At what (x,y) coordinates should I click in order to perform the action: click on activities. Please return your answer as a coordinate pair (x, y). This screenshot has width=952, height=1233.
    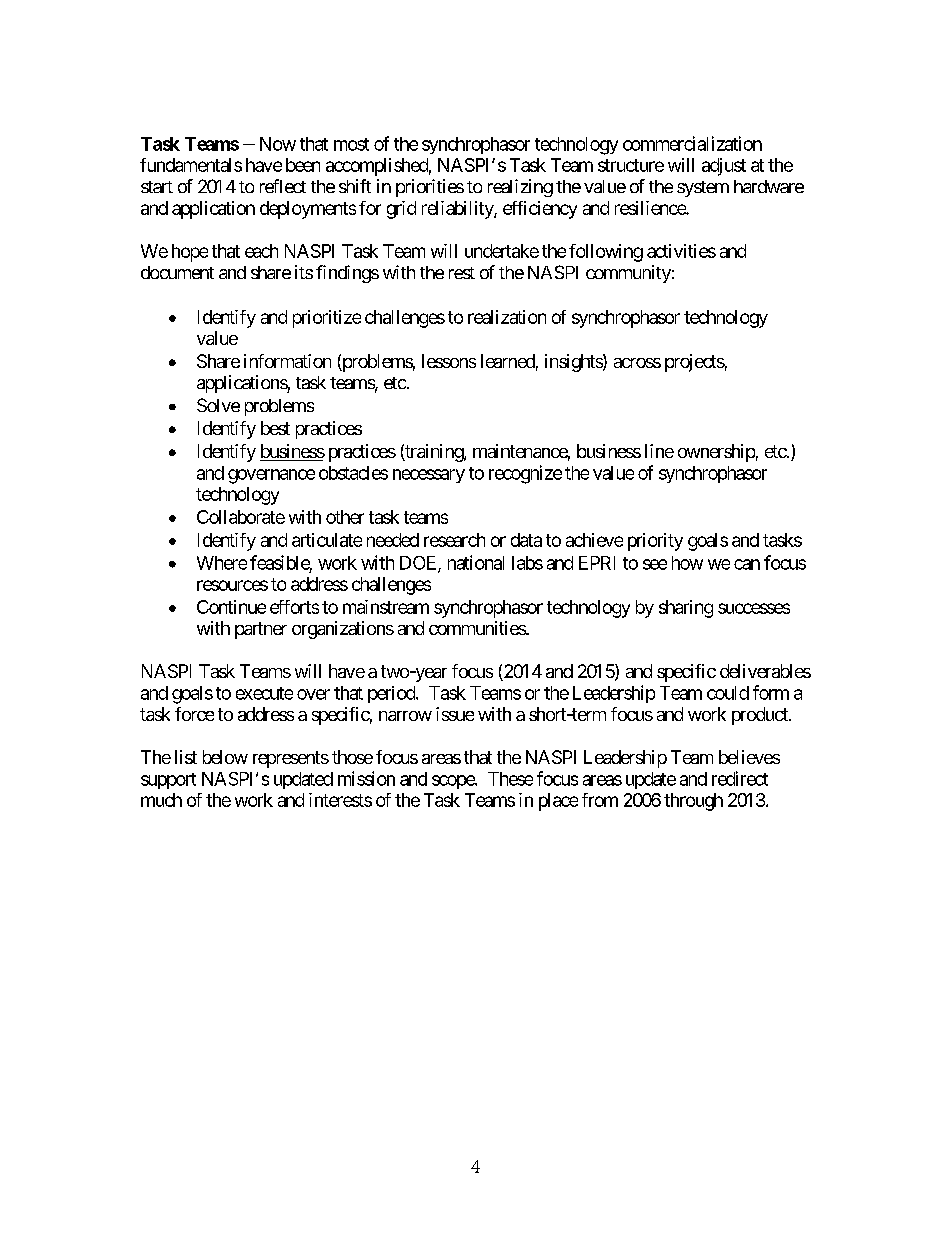
    Looking at the image, I should click on (681, 251).
